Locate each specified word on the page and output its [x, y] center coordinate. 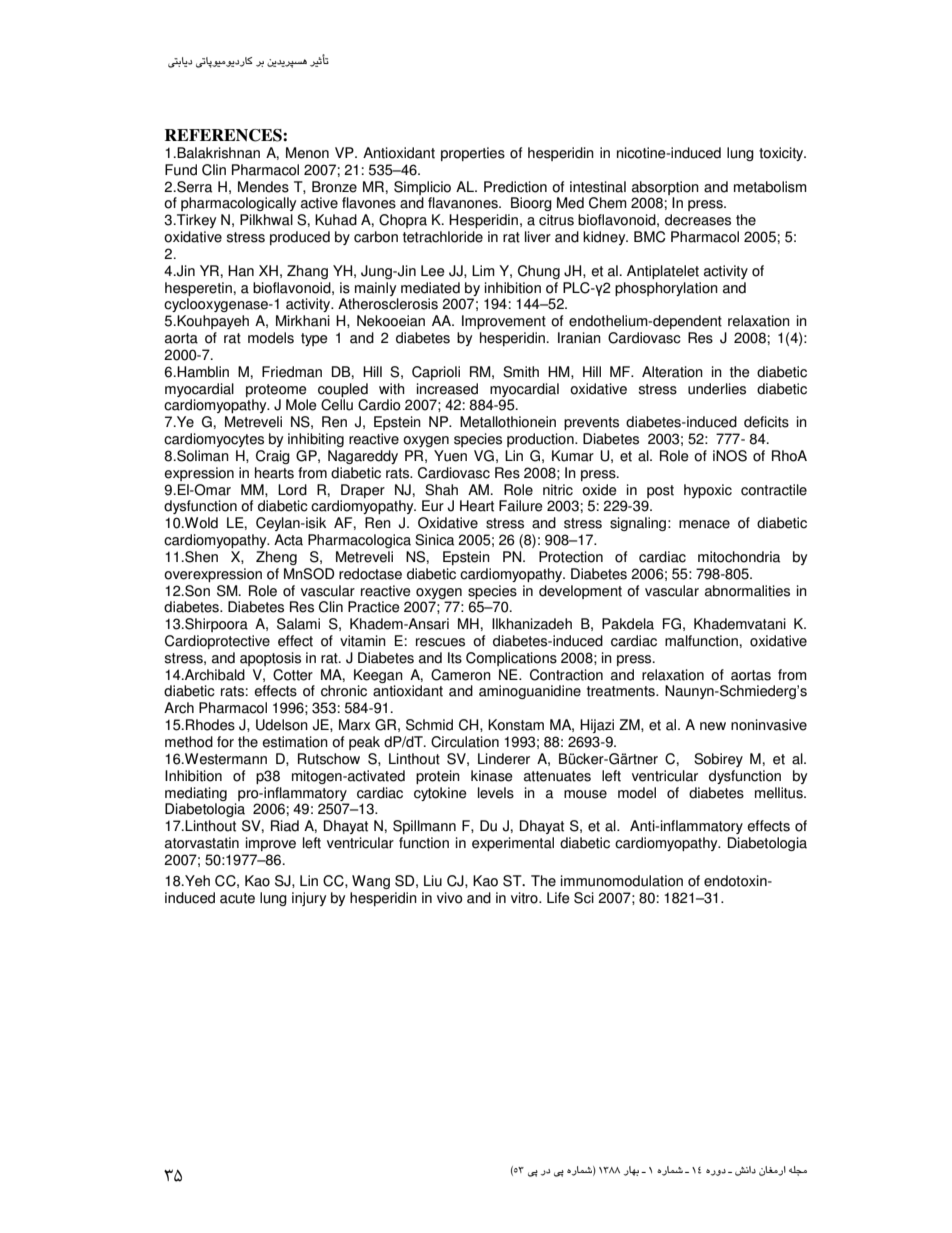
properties [473, 154]
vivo [450, 898]
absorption [665, 188]
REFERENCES [224, 135]
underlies [717, 389]
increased [447, 389]
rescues [440, 642]
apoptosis [270, 659]
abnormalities [747, 591]
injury [309, 899]
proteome [276, 390]
